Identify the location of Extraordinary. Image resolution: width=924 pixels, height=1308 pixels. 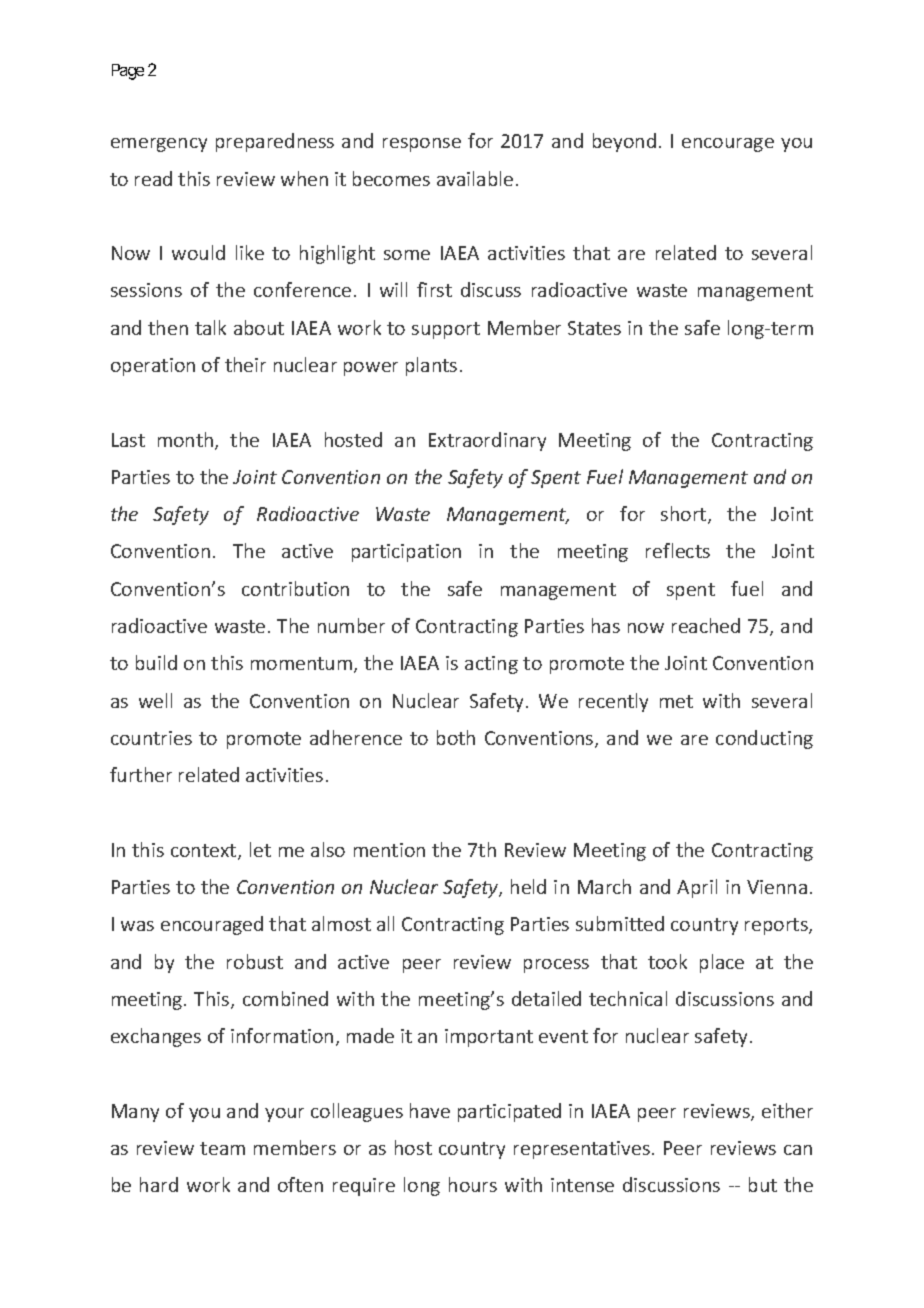
(487, 441).
